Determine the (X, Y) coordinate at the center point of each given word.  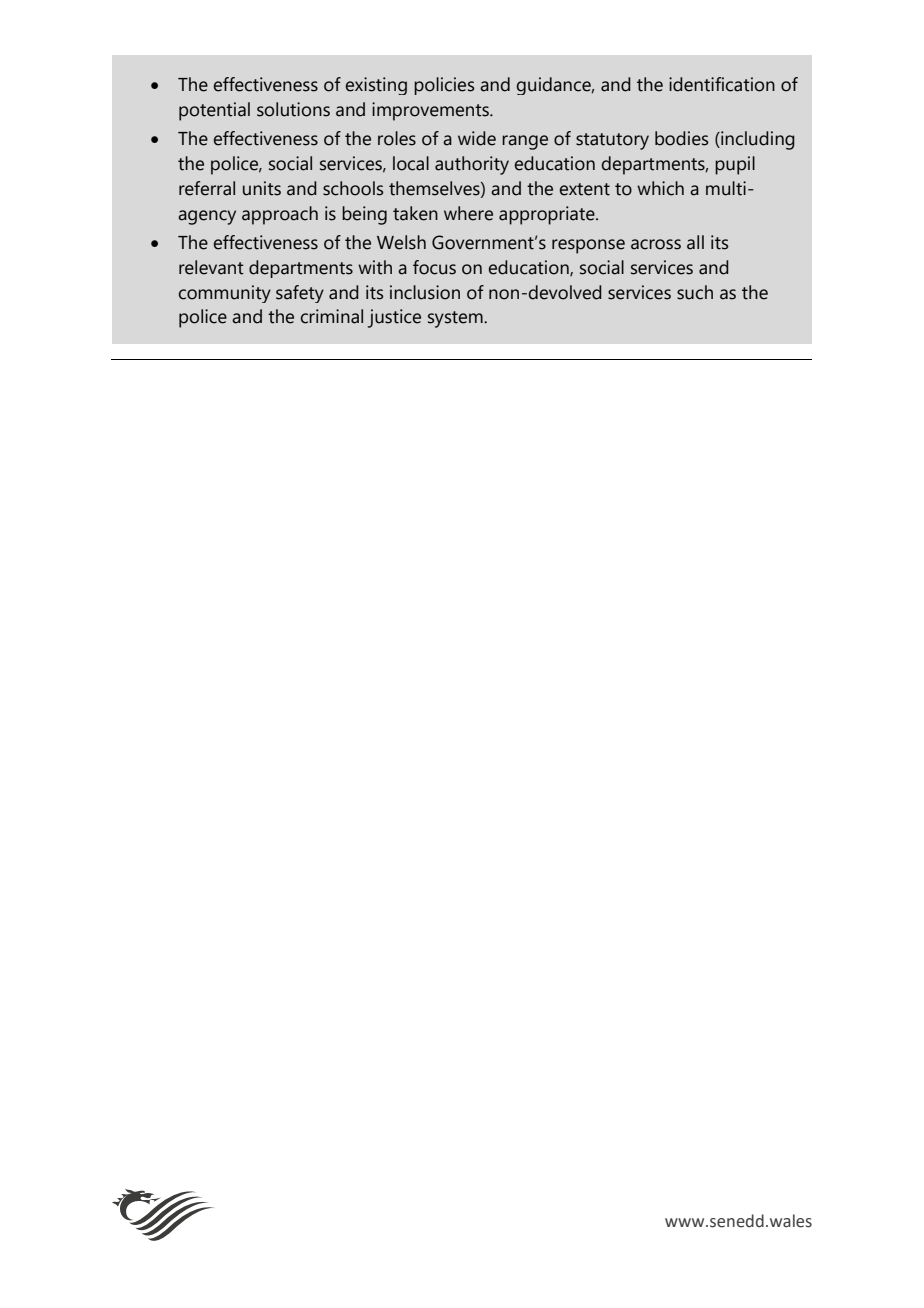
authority (472, 165)
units (262, 188)
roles (397, 138)
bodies (681, 138)
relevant (211, 267)
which (660, 188)
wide (477, 138)
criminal (332, 316)
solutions (293, 109)
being (364, 215)
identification (722, 84)
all (695, 242)
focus (434, 267)
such (695, 292)
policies (444, 86)
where (468, 213)
